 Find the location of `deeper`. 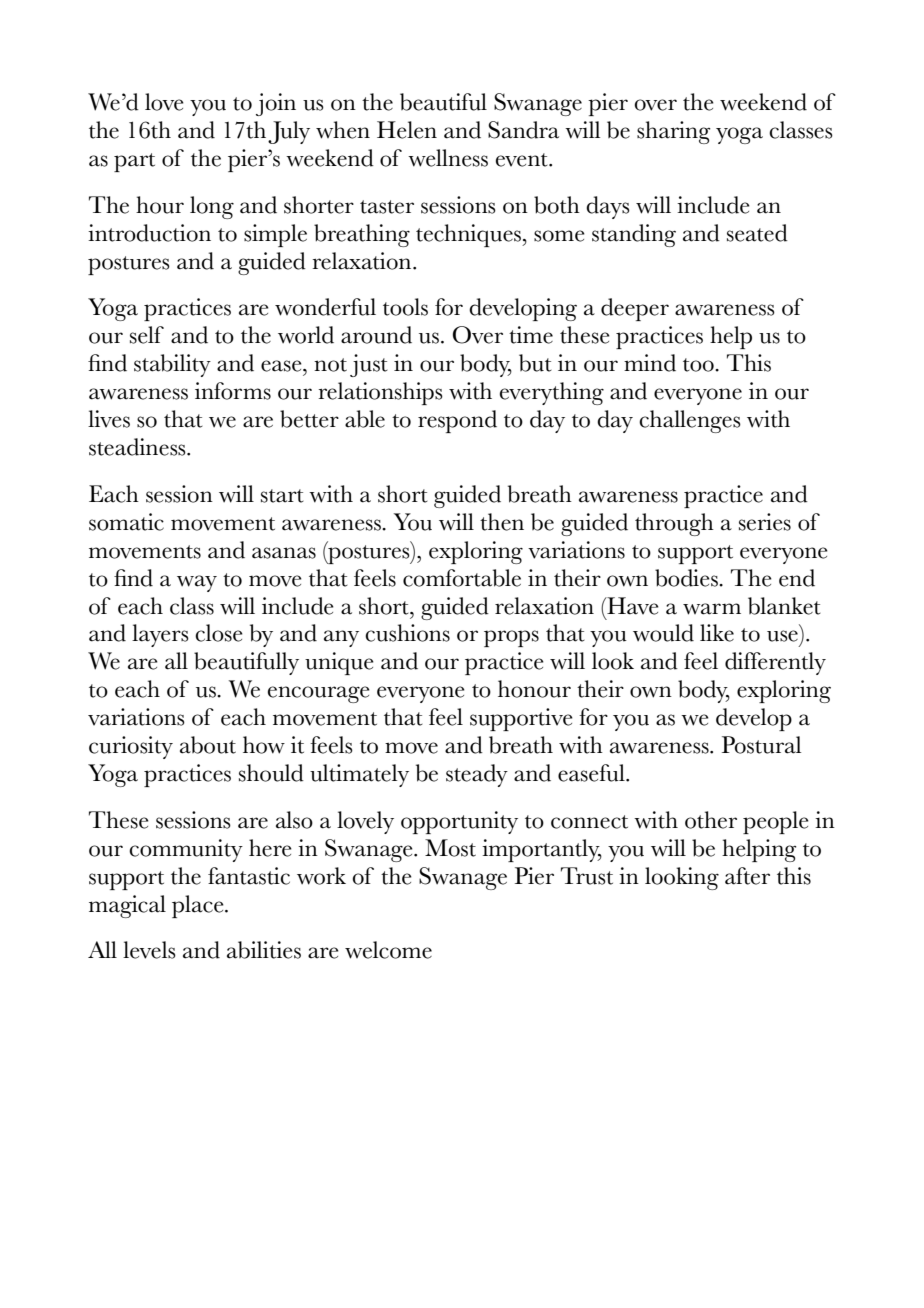

deeper is located at coordinates (635, 309).
